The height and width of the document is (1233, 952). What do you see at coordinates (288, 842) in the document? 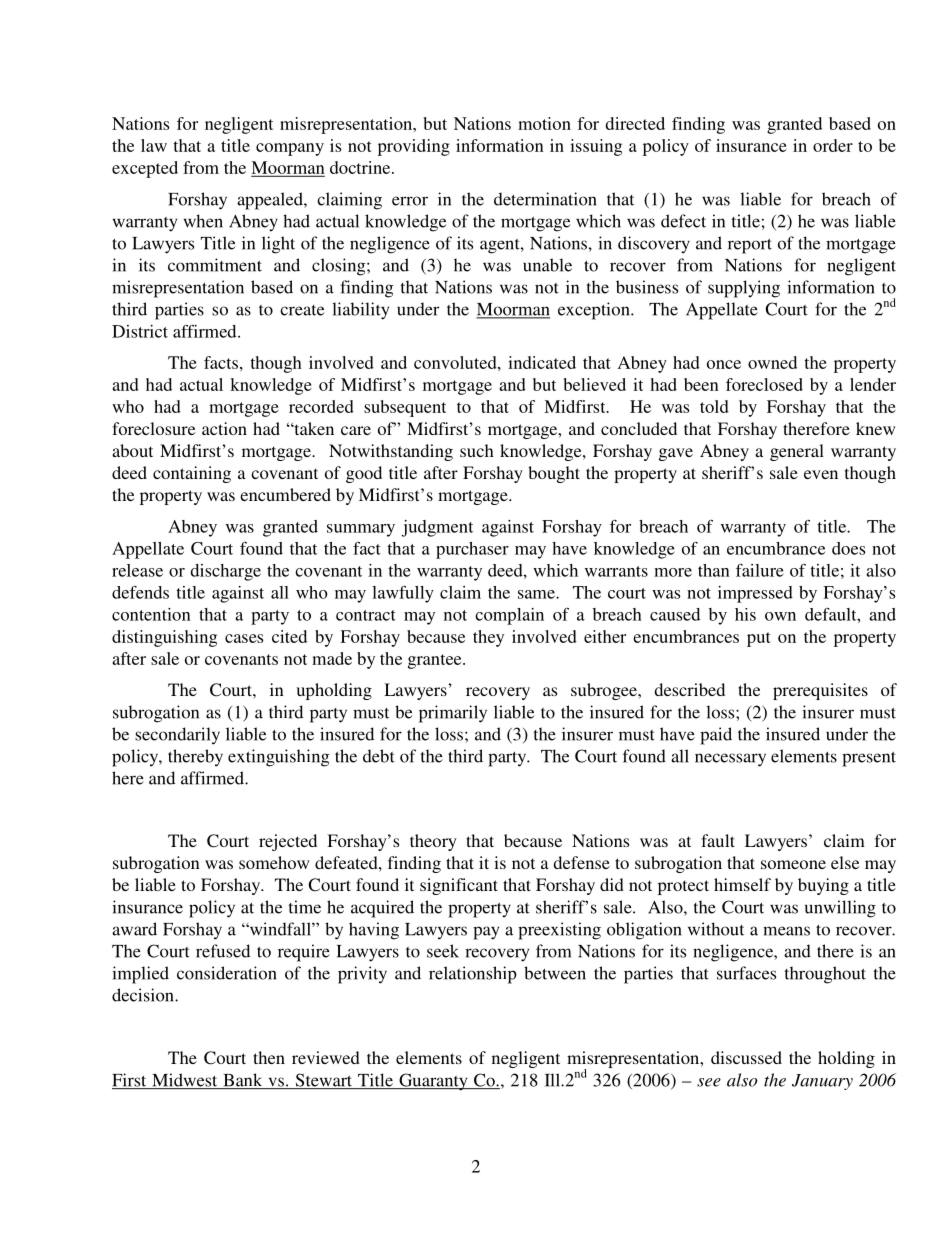
I see `rejected` at bounding box center [288, 842].
